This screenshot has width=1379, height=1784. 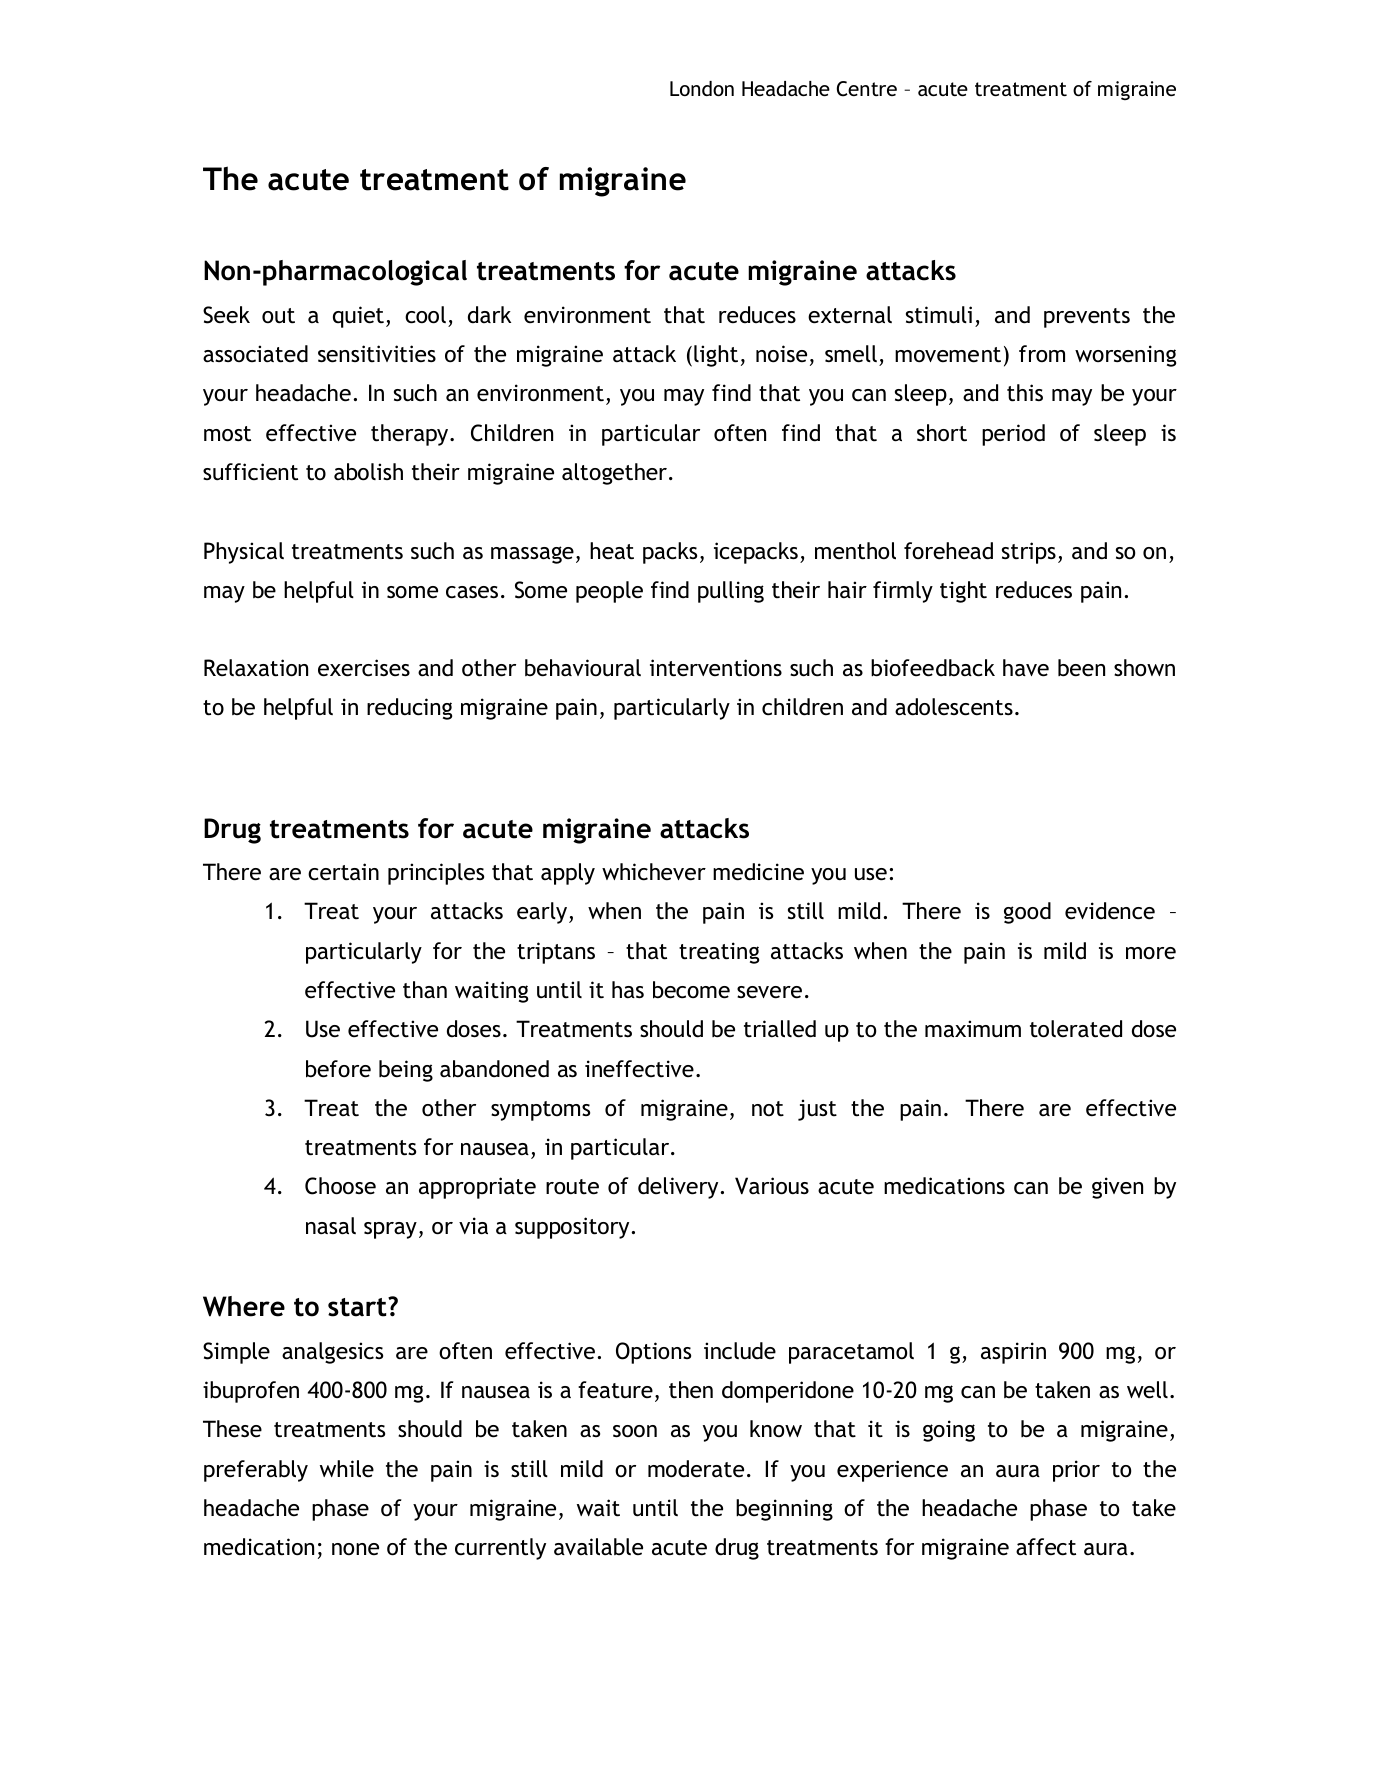 What do you see at coordinates (358, 317) in the screenshot?
I see `quiet` at bounding box center [358, 317].
